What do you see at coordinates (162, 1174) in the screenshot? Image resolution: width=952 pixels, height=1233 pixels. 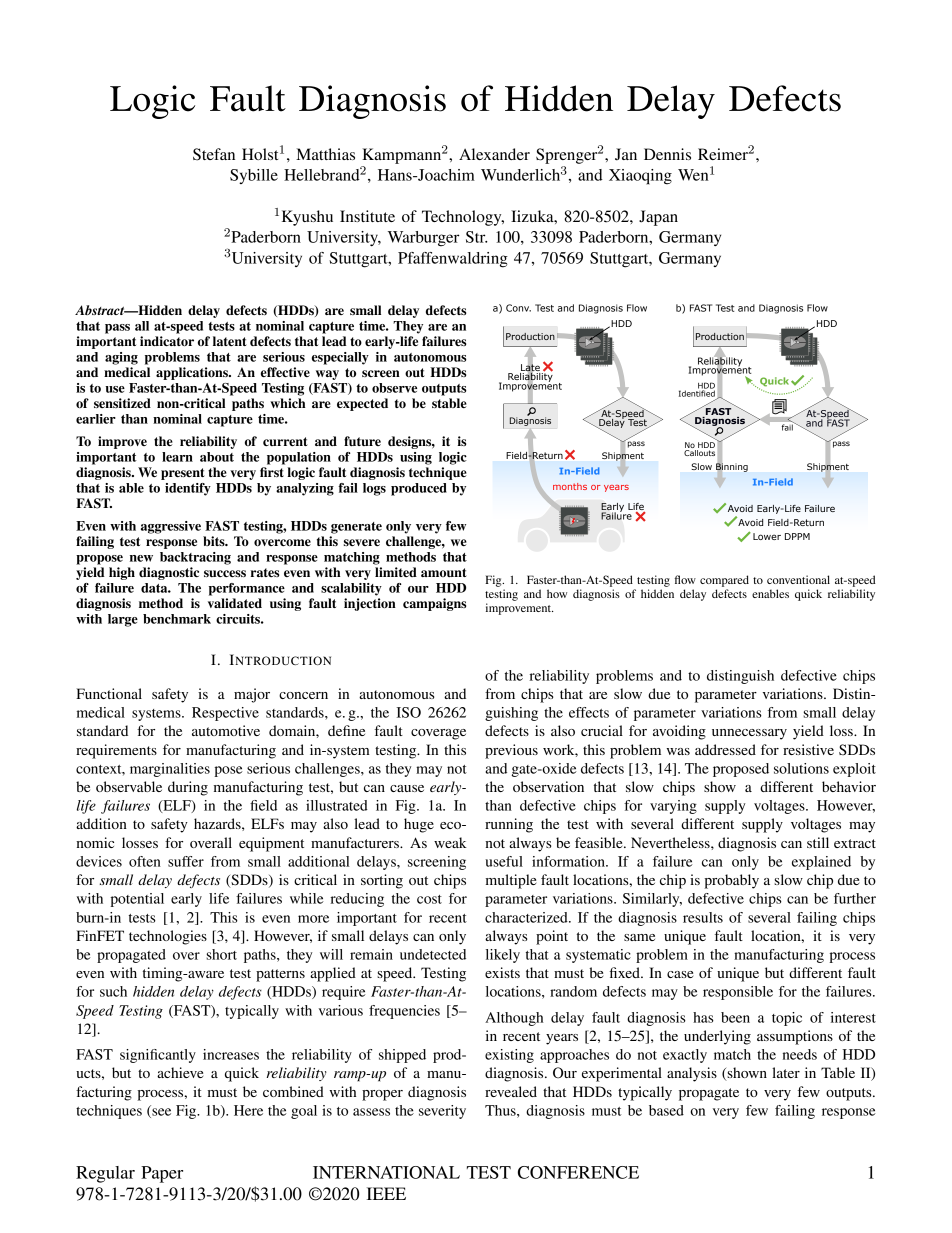 I see `Paper` at bounding box center [162, 1174].
